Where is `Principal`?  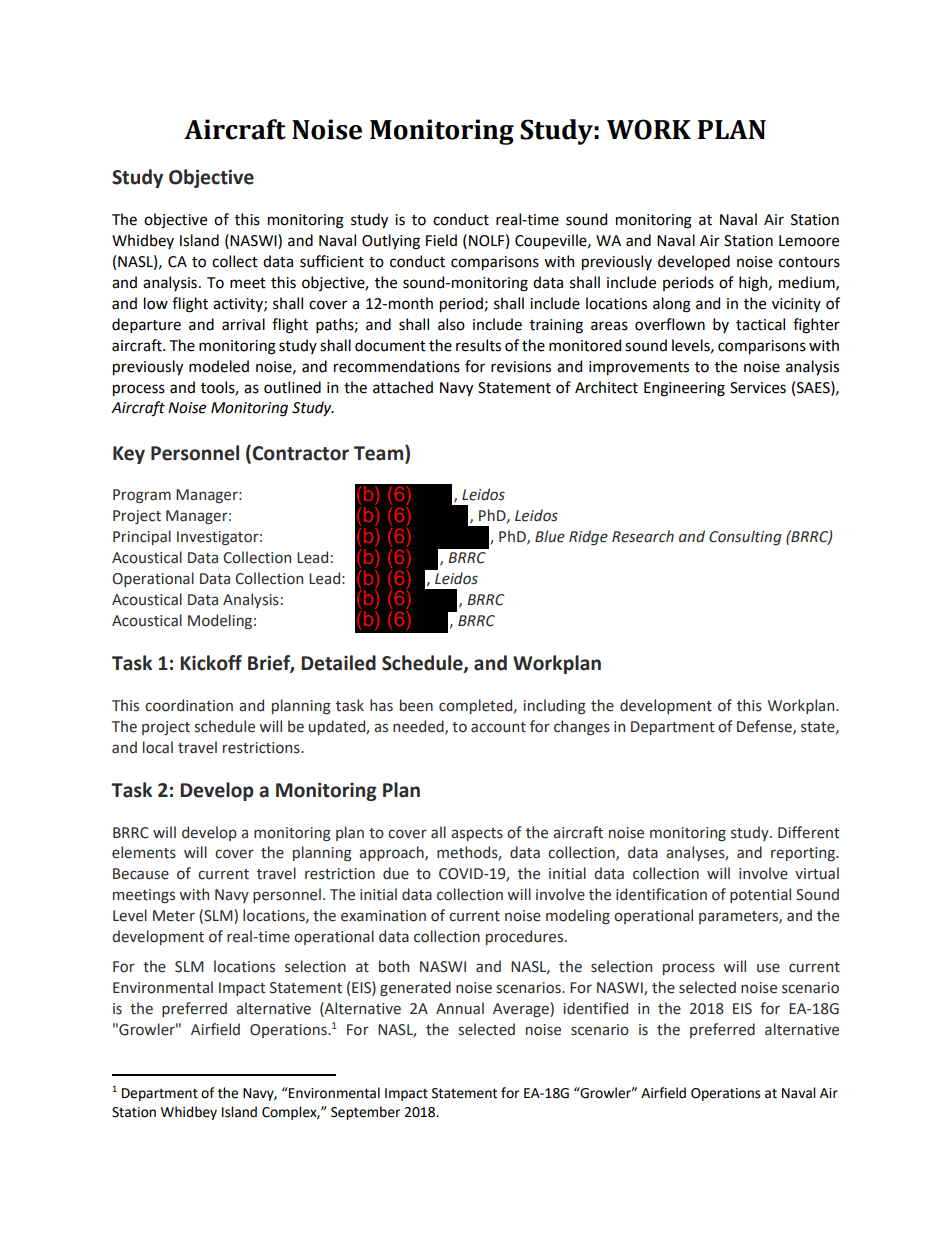
Principal is located at coordinates (142, 537).
